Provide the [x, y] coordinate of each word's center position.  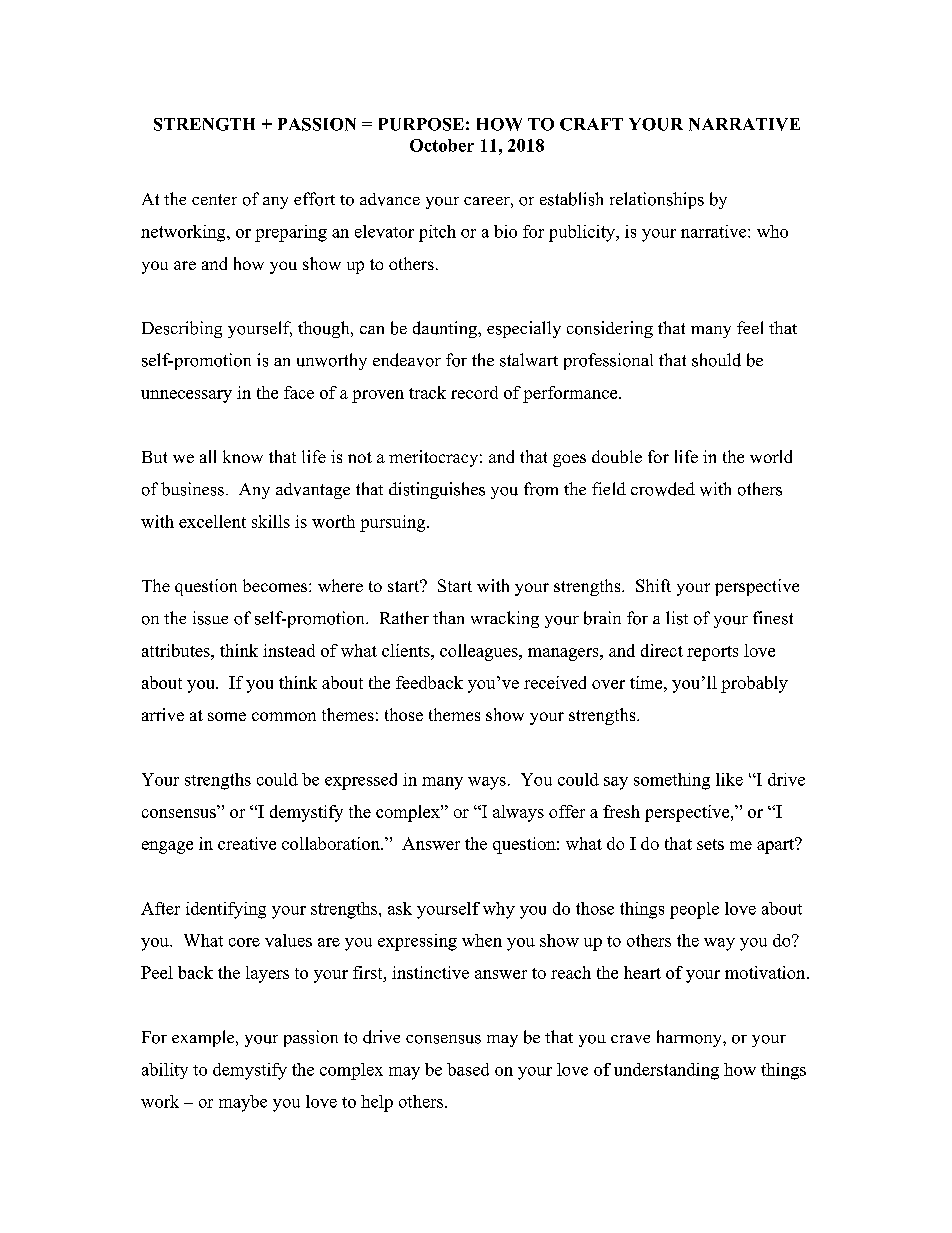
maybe [243, 1103]
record [474, 392]
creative [247, 843]
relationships [657, 200]
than [448, 617]
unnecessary [186, 396]
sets [710, 844]
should [716, 360]
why [499, 910]
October [442, 145]
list [677, 618]
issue [210, 618]
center [214, 199]
